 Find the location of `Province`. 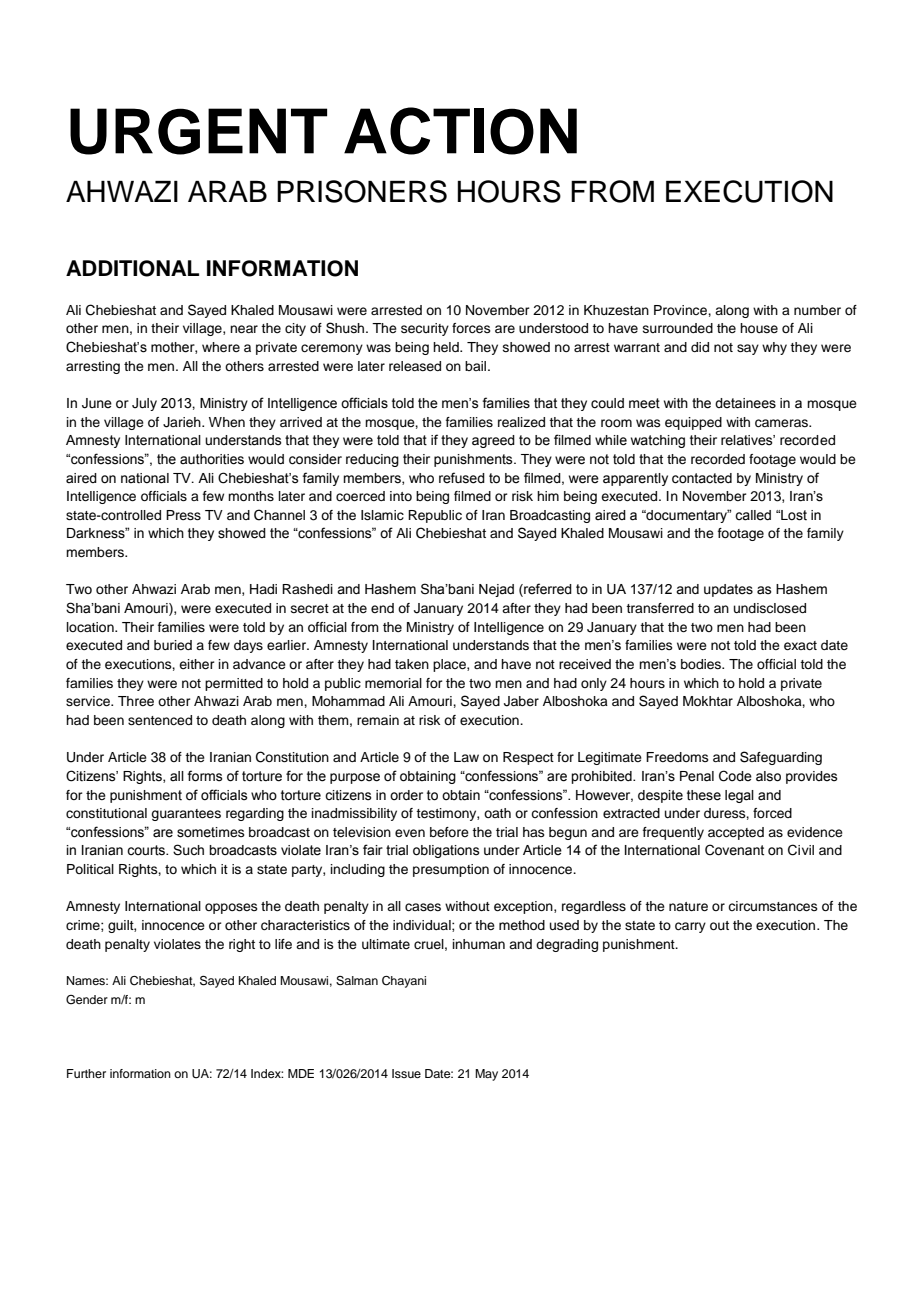

Province is located at coordinates (681, 310).
